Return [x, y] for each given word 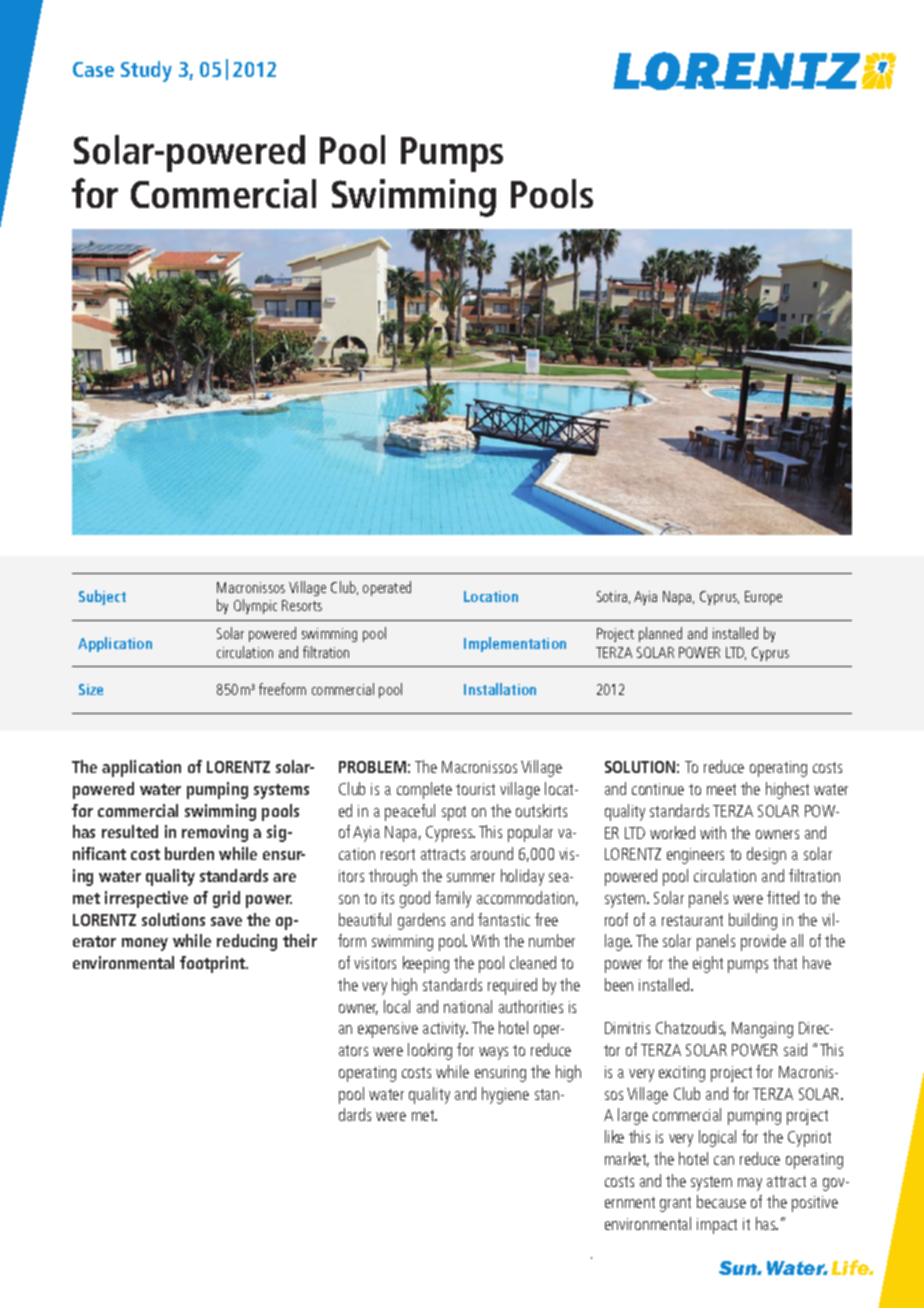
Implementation [515, 644]
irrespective [146, 899]
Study [146, 71]
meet [721, 789]
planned [660, 634]
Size [91, 689]
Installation [500, 689]
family [453, 899]
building [753, 921]
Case [93, 69]
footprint [213, 964]
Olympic [255, 606]
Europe [763, 598]
